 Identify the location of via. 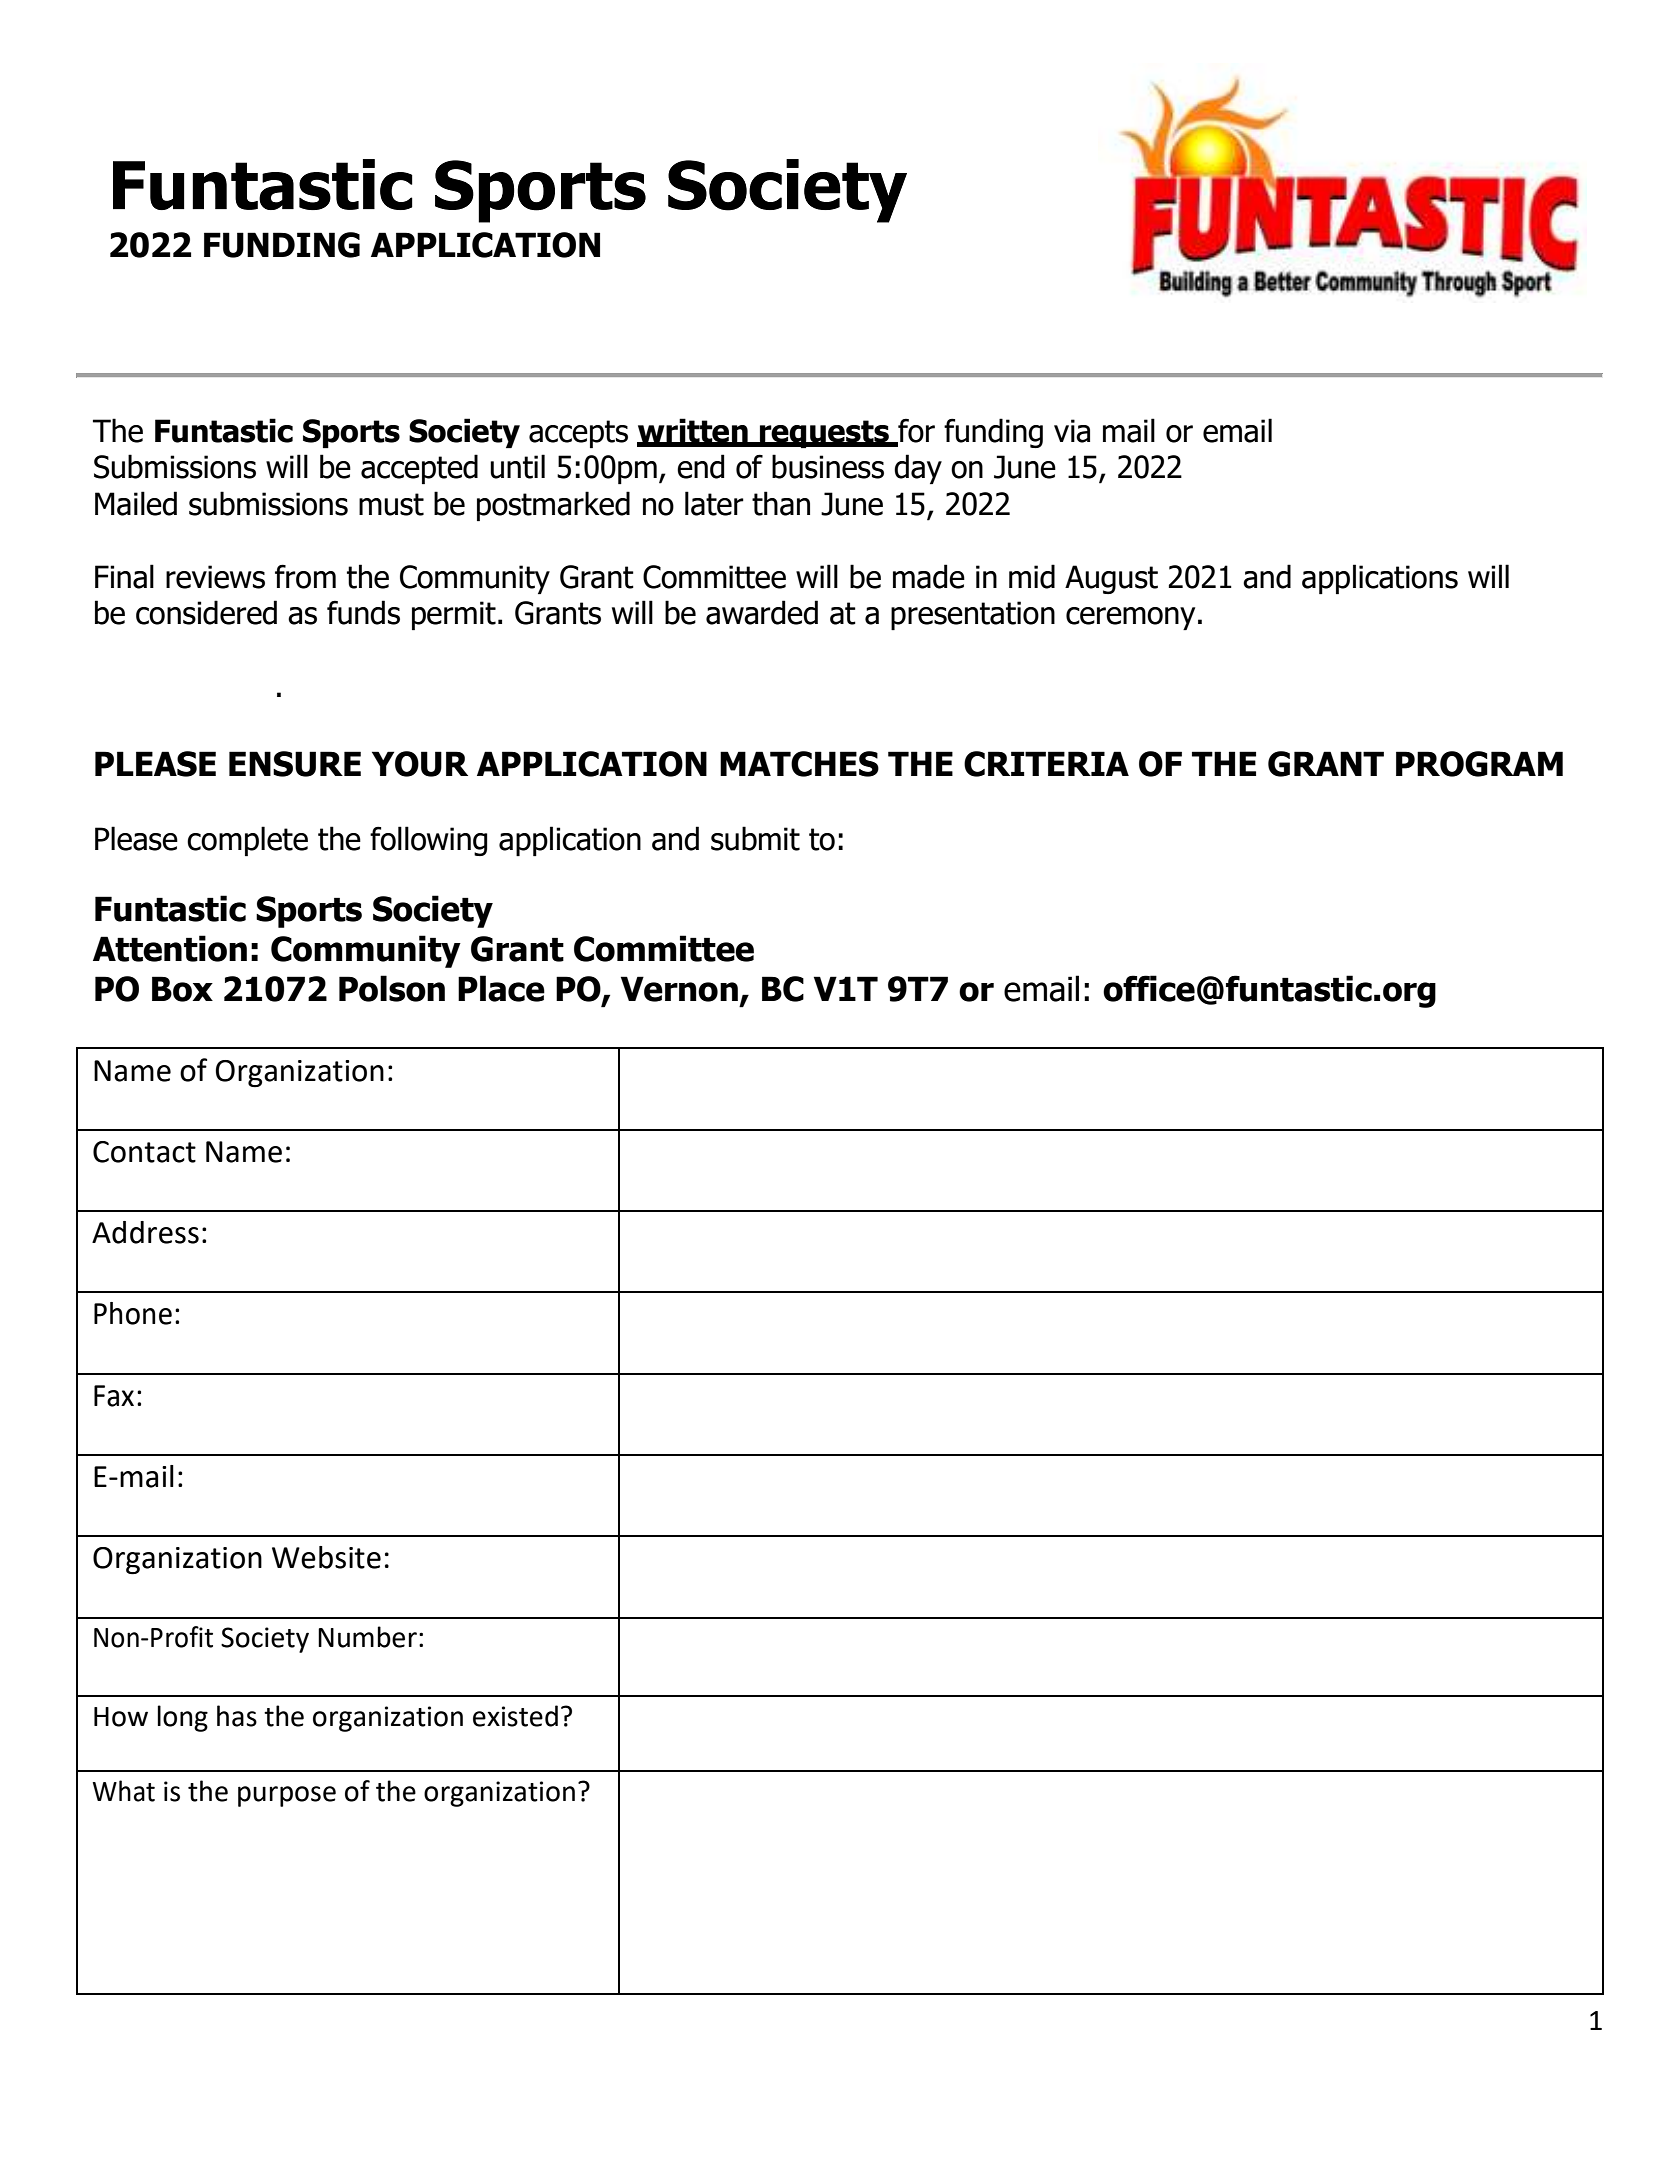
(1072, 431).
